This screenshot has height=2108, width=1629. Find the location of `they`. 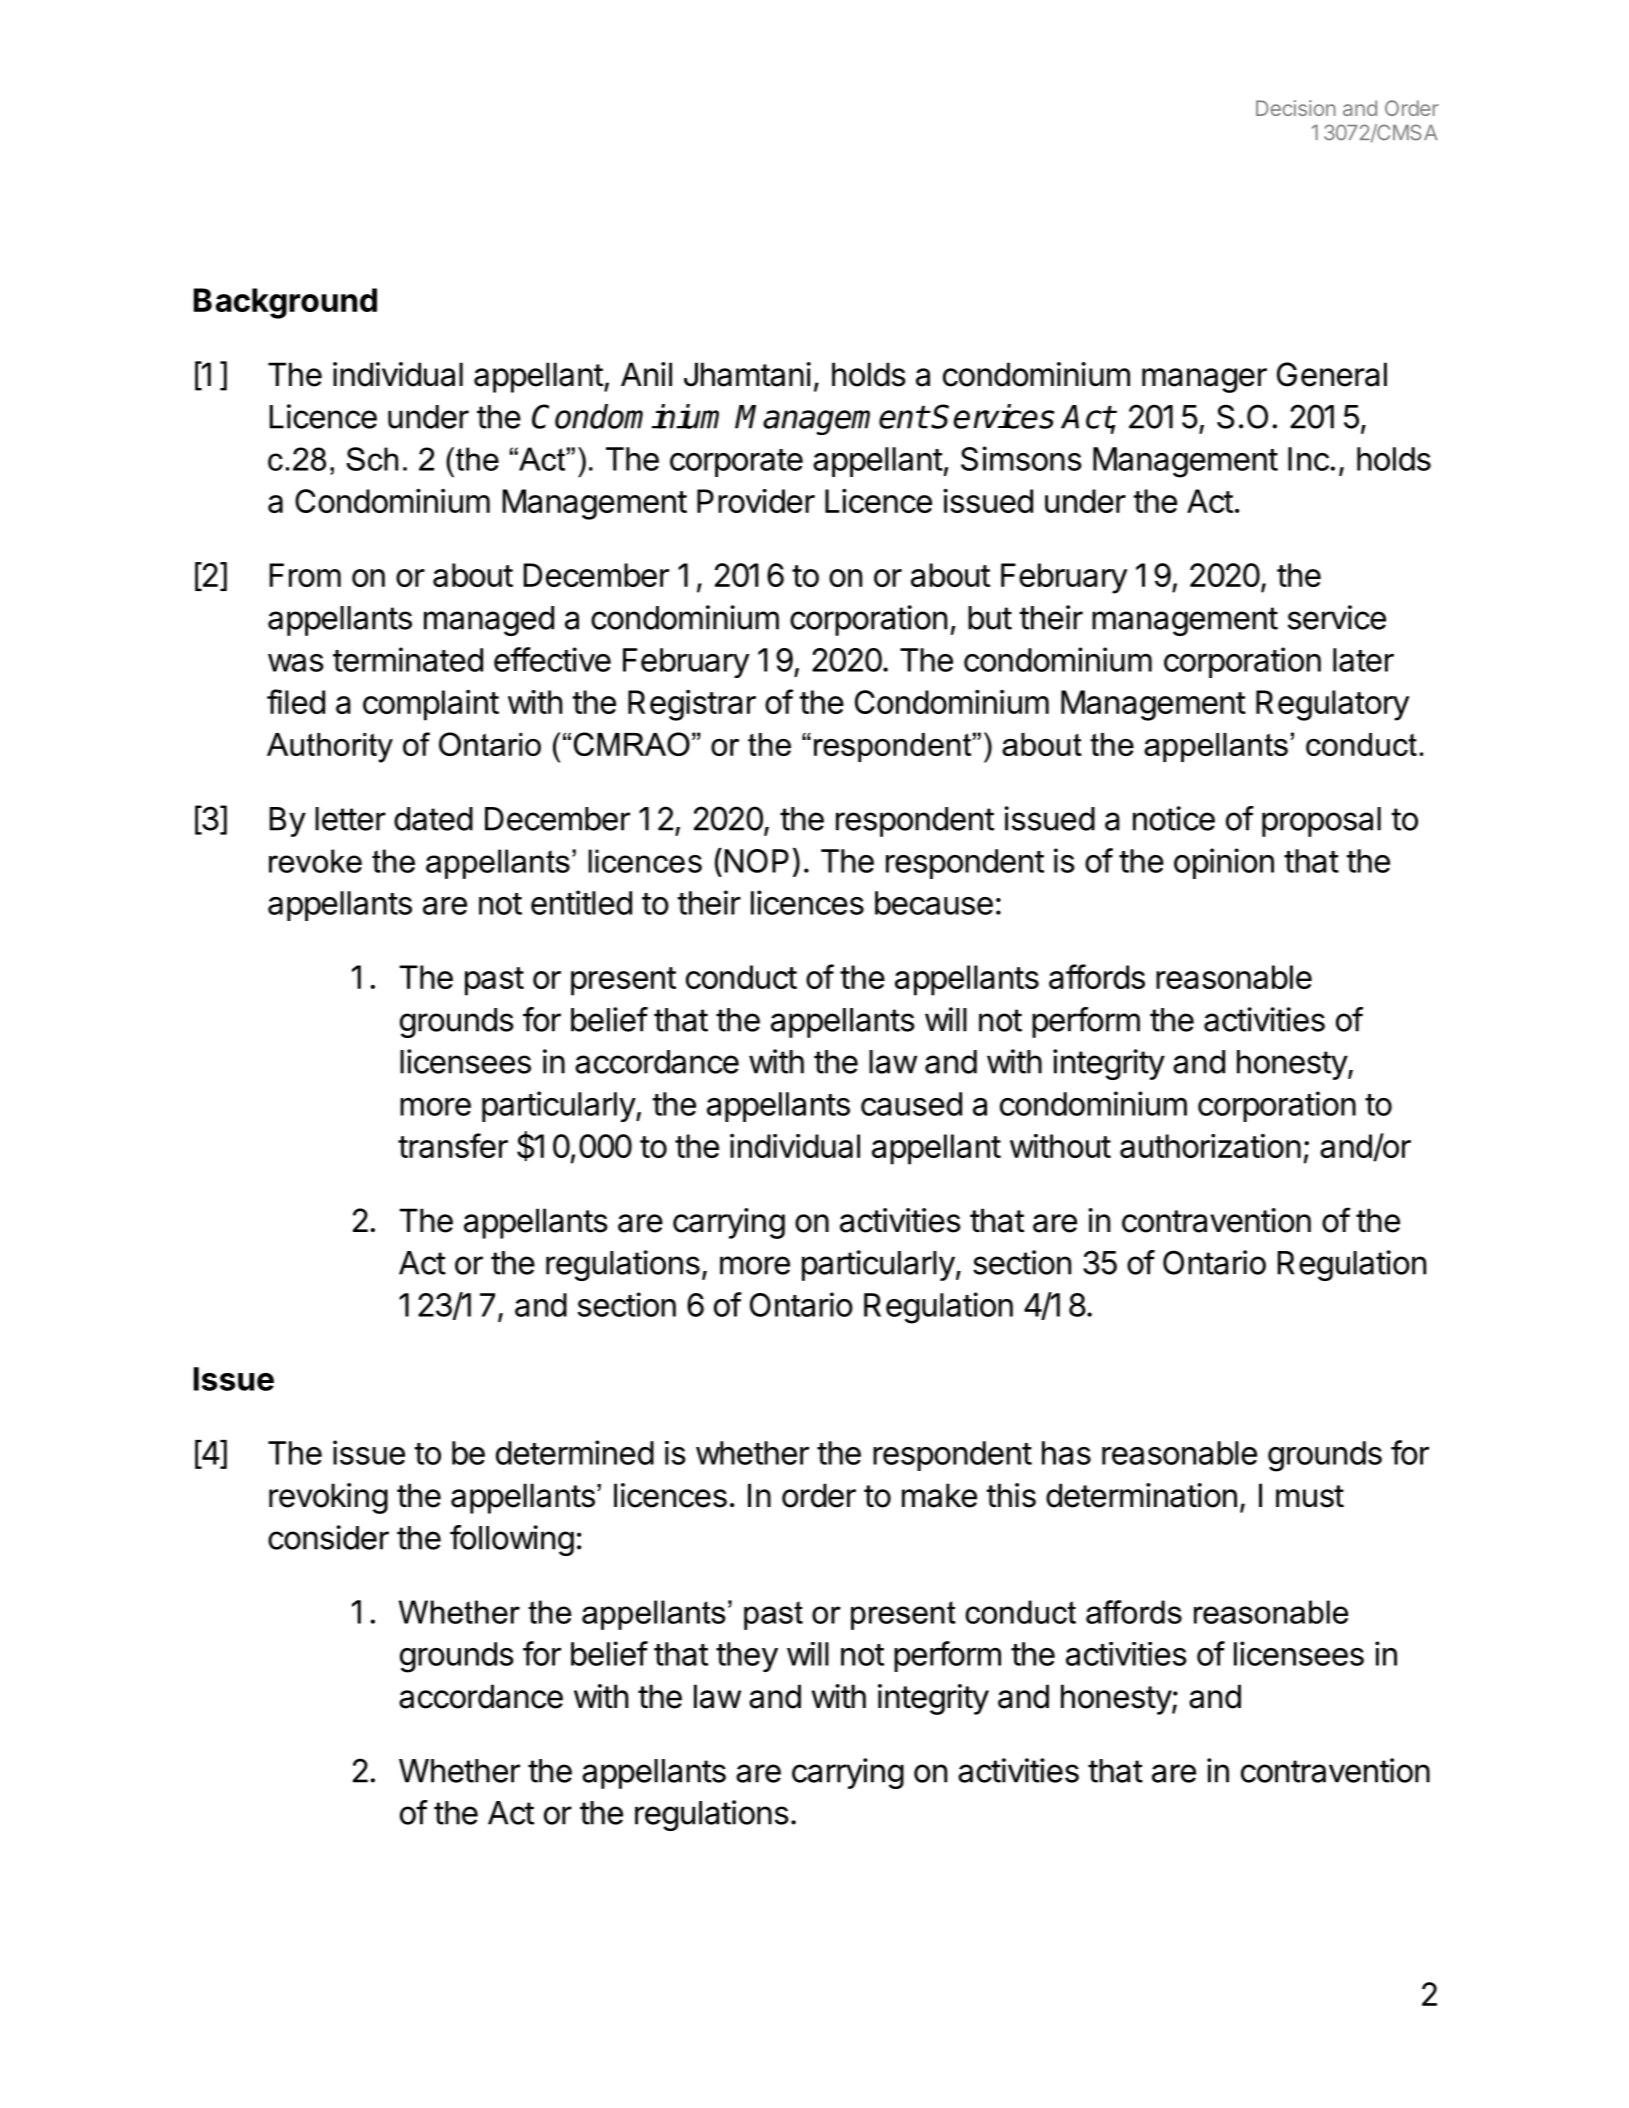

they is located at coordinates (747, 1657).
